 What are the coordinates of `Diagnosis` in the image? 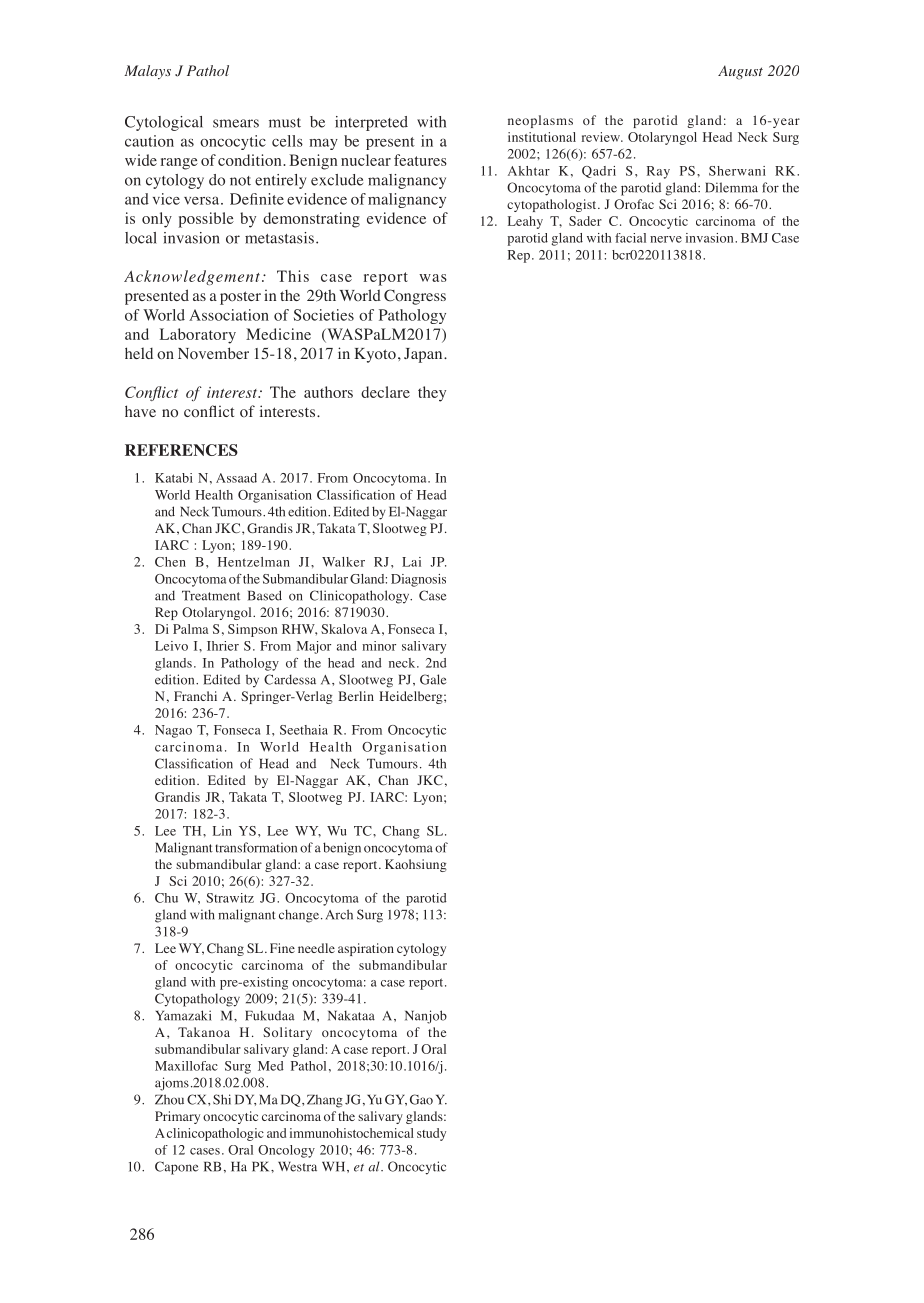 It's located at (418, 580).
